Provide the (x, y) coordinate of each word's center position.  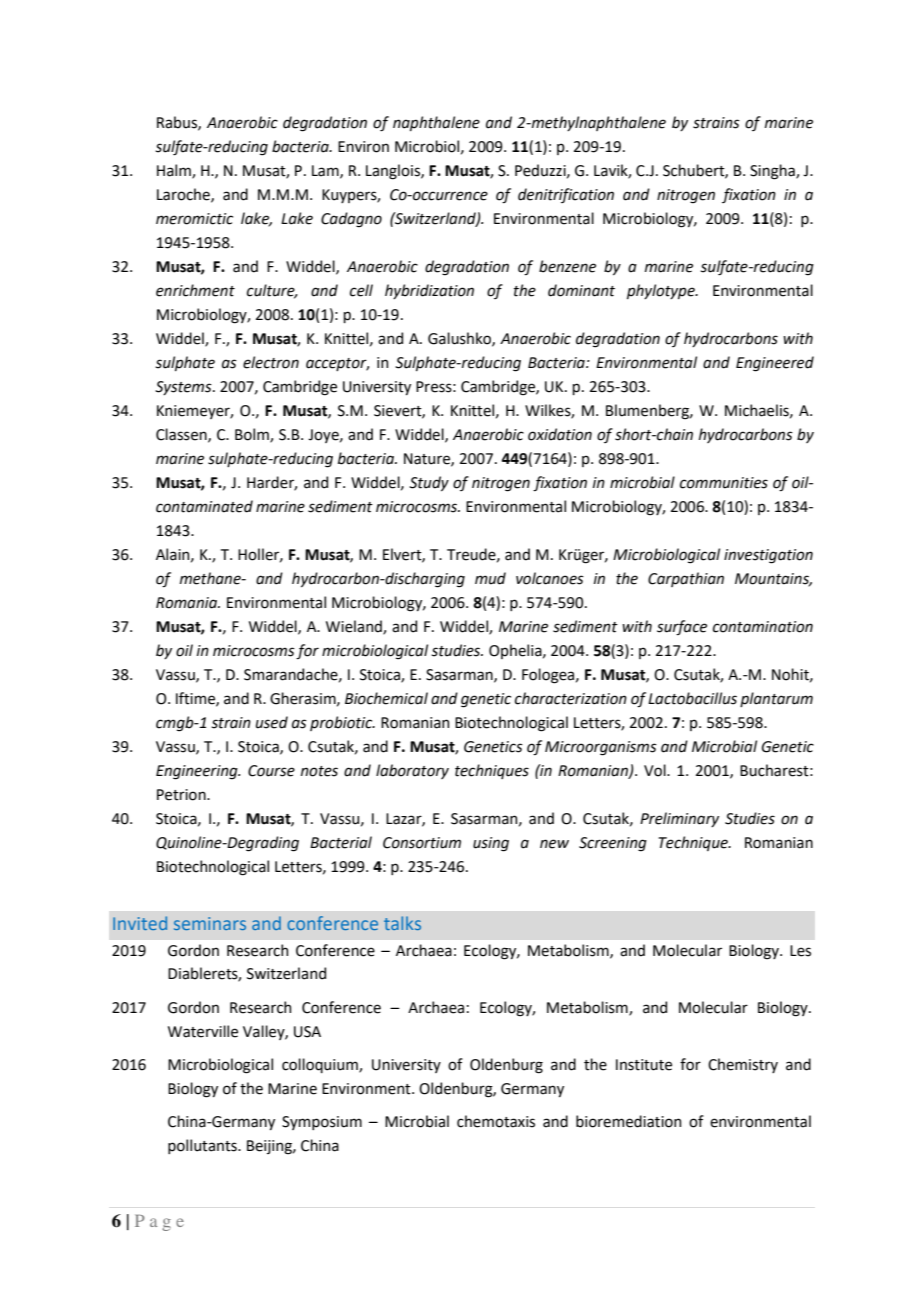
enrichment (195, 290)
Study (429, 483)
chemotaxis (496, 1121)
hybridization (429, 291)
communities (724, 483)
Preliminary (679, 819)
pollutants (203, 1146)
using (491, 844)
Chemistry (743, 1065)
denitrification (566, 195)
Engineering (198, 772)
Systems (184, 388)
